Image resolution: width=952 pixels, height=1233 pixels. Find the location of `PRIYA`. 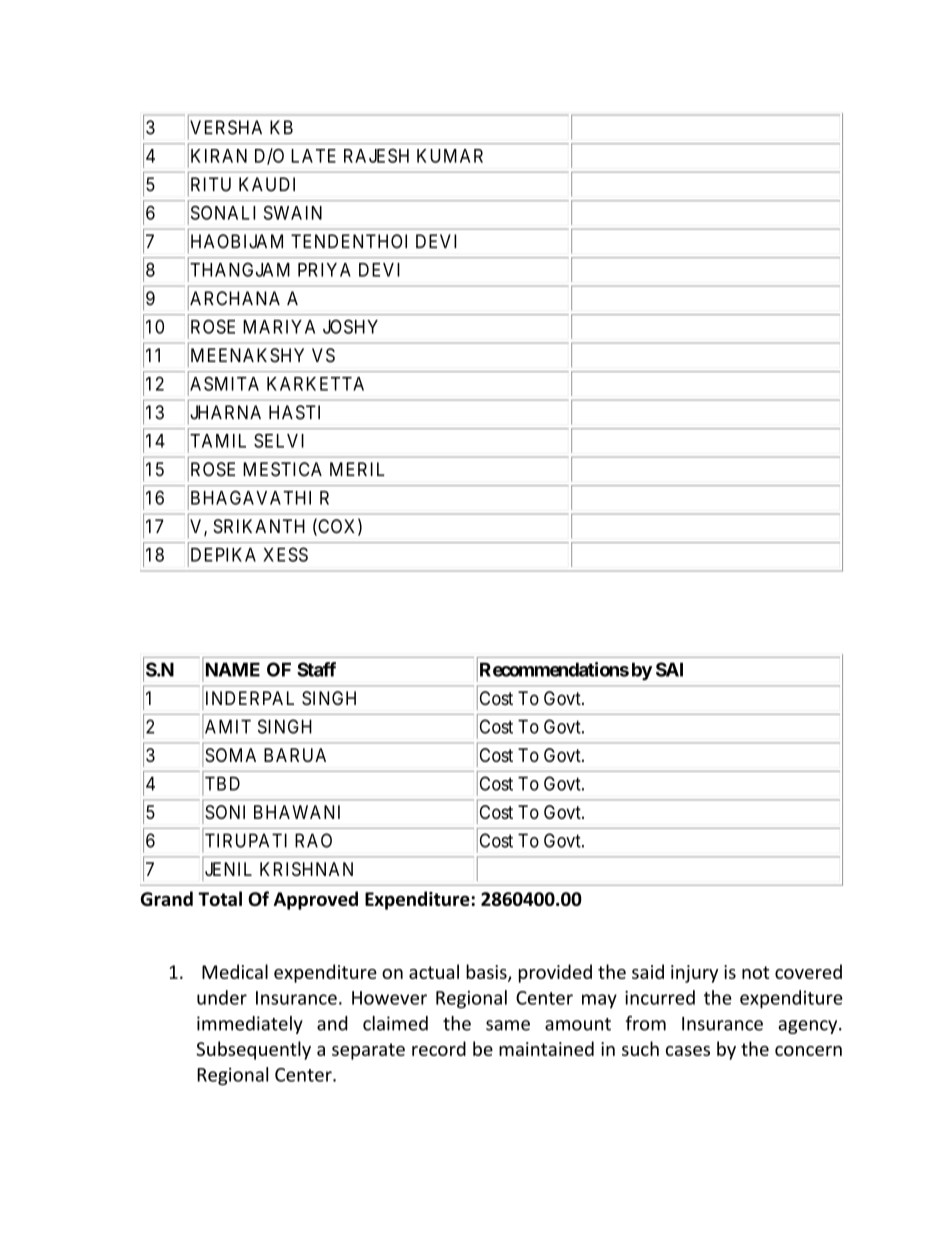

PRIYA is located at coordinates (324, 270).
